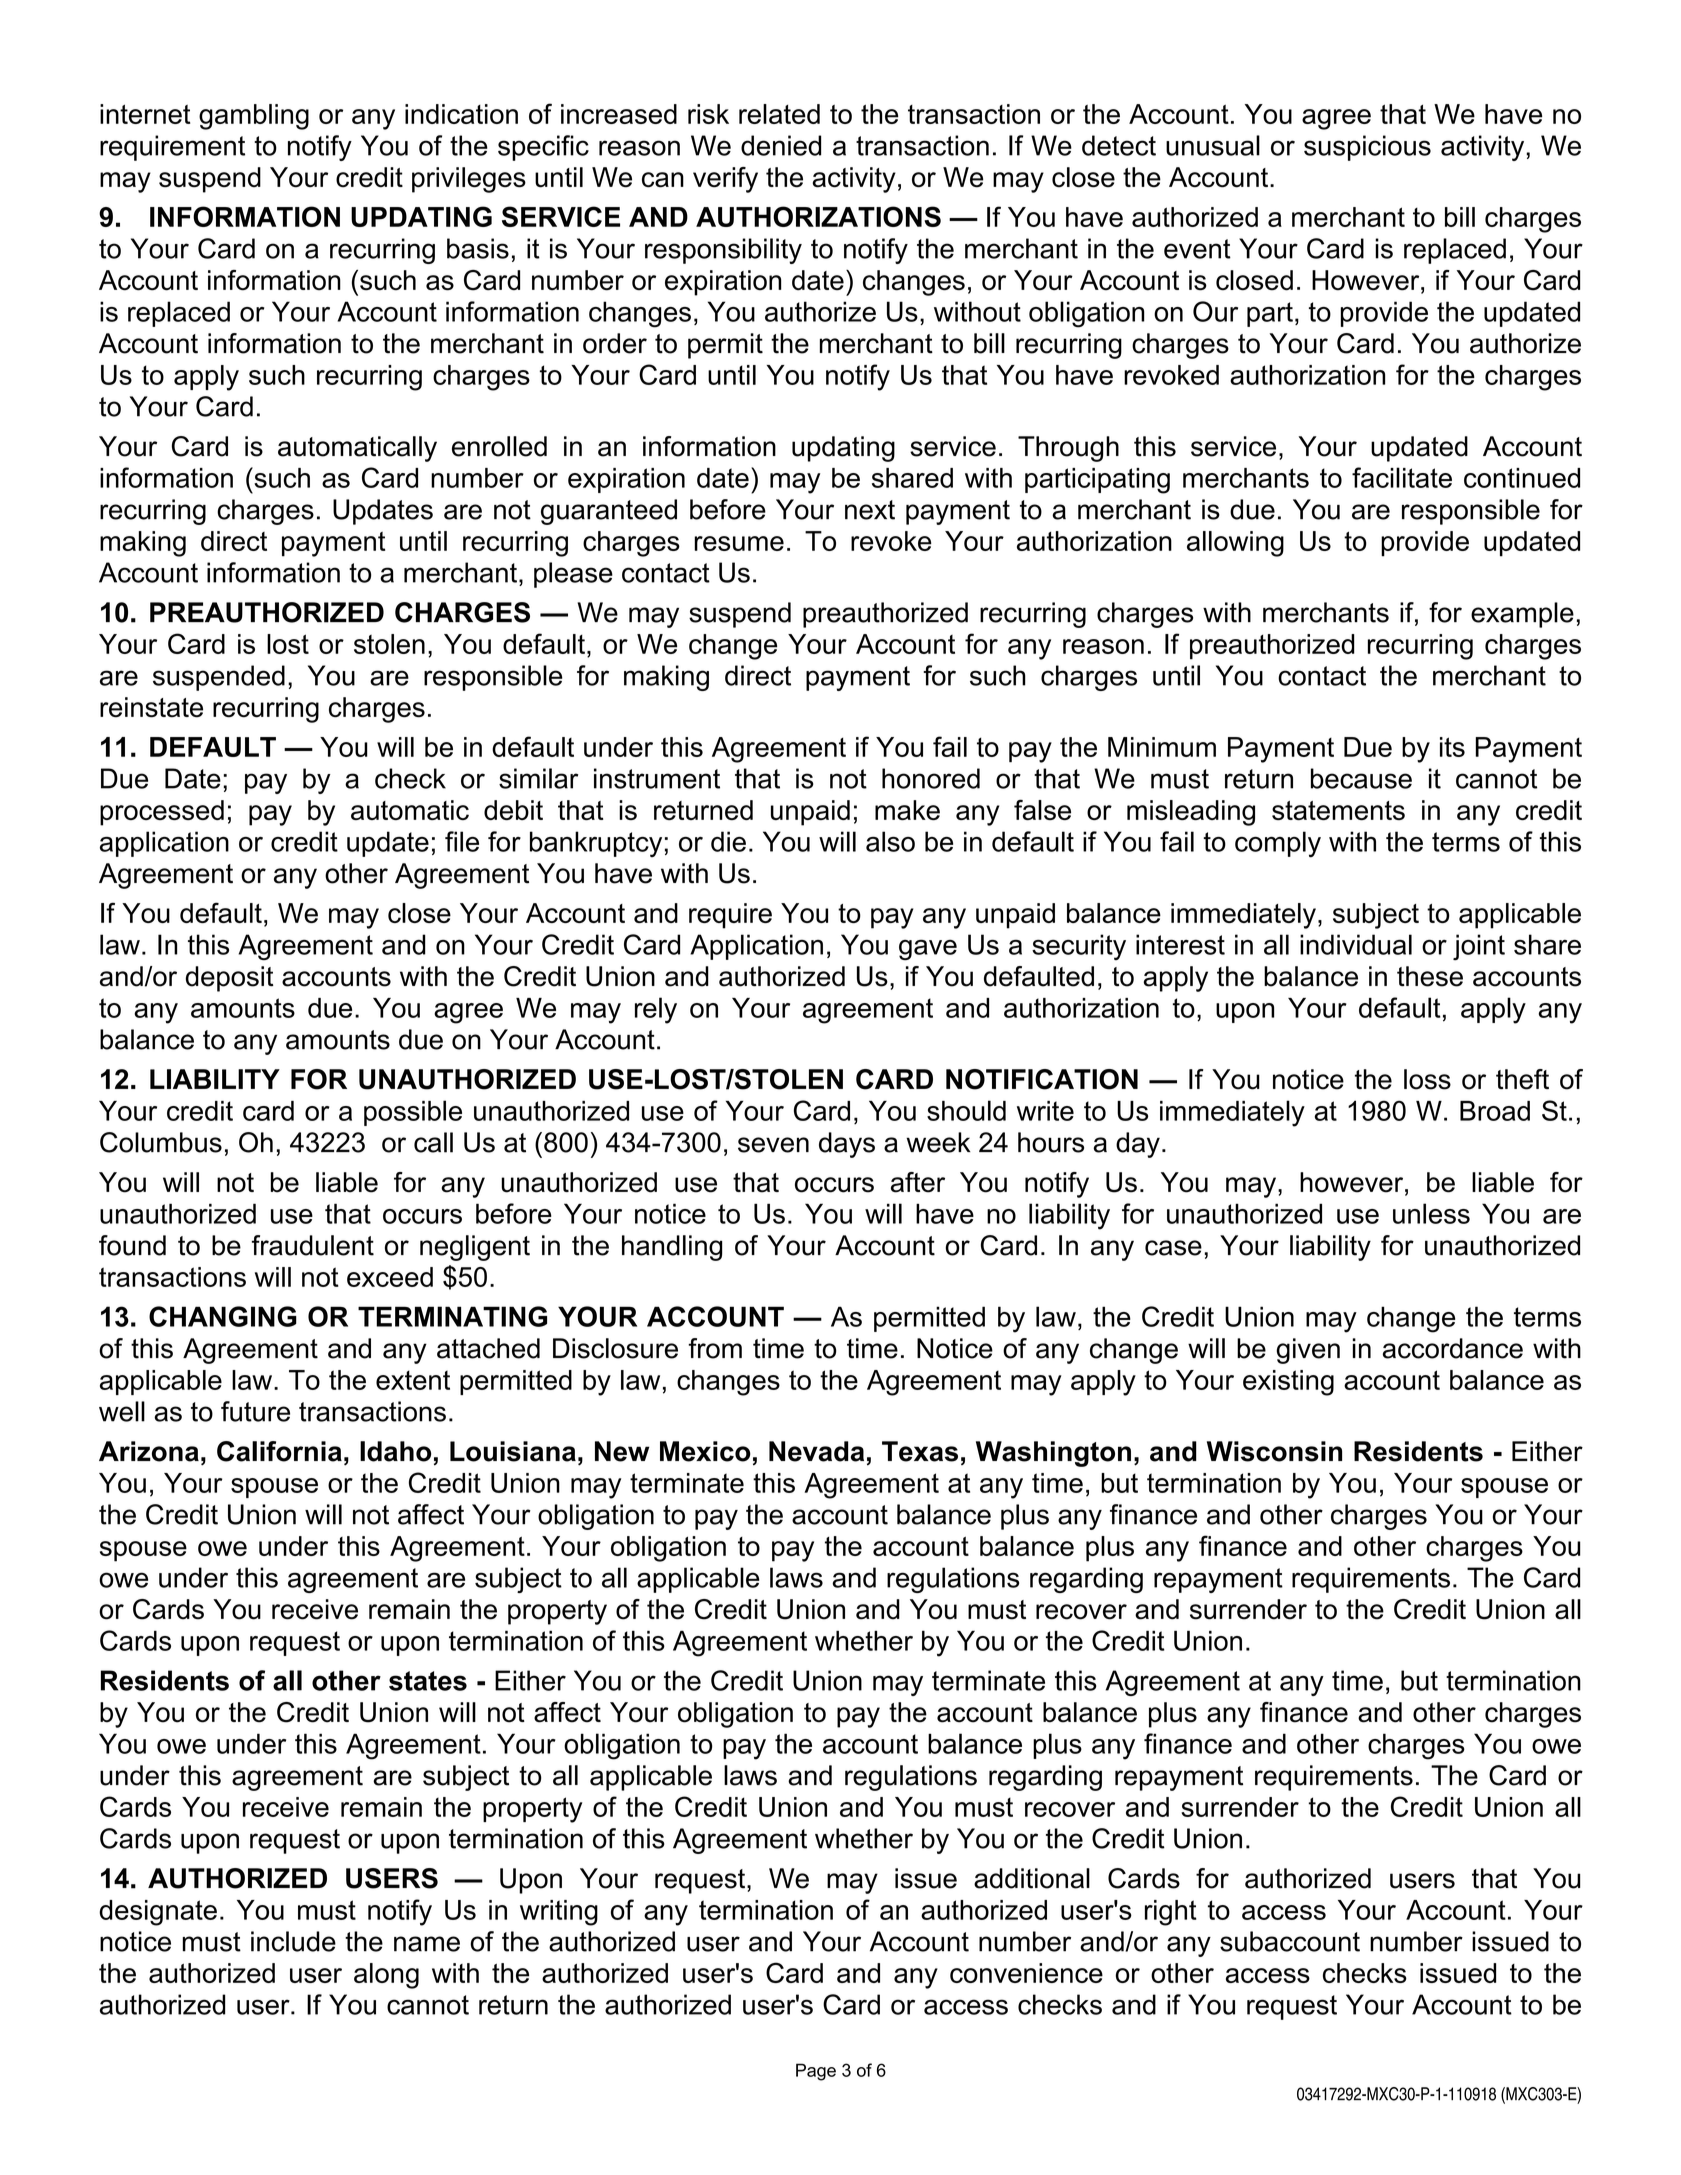 This page has width=1681, height=2175. I want to click on example, so click(1522, 615).
